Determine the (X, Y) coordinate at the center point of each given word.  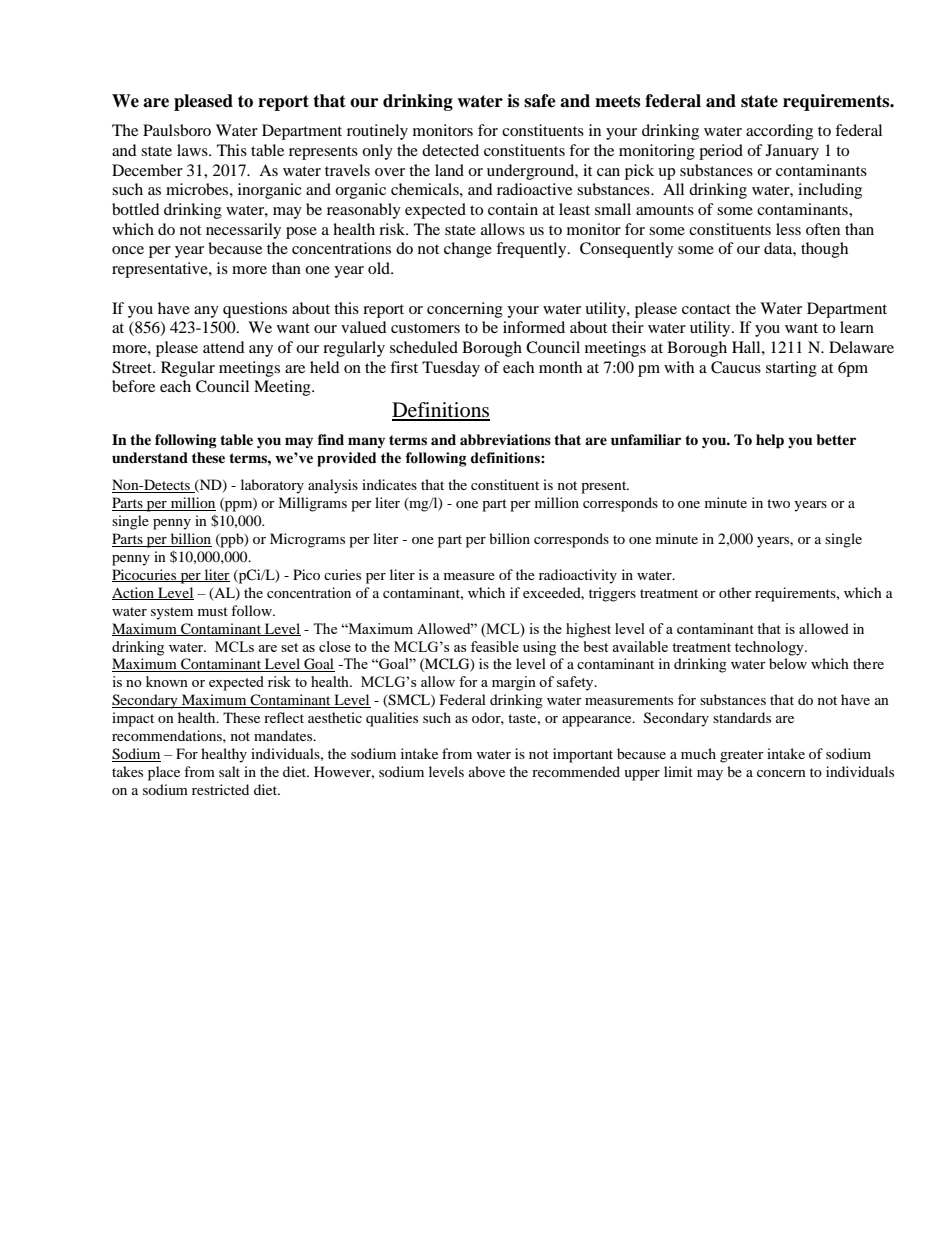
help (770, 441)
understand (150, 457)
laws (193, 150)
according (779, 132)
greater (742, 756)
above (487, 771)
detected (450, 150)
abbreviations (505, 439)
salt (229, 771)
